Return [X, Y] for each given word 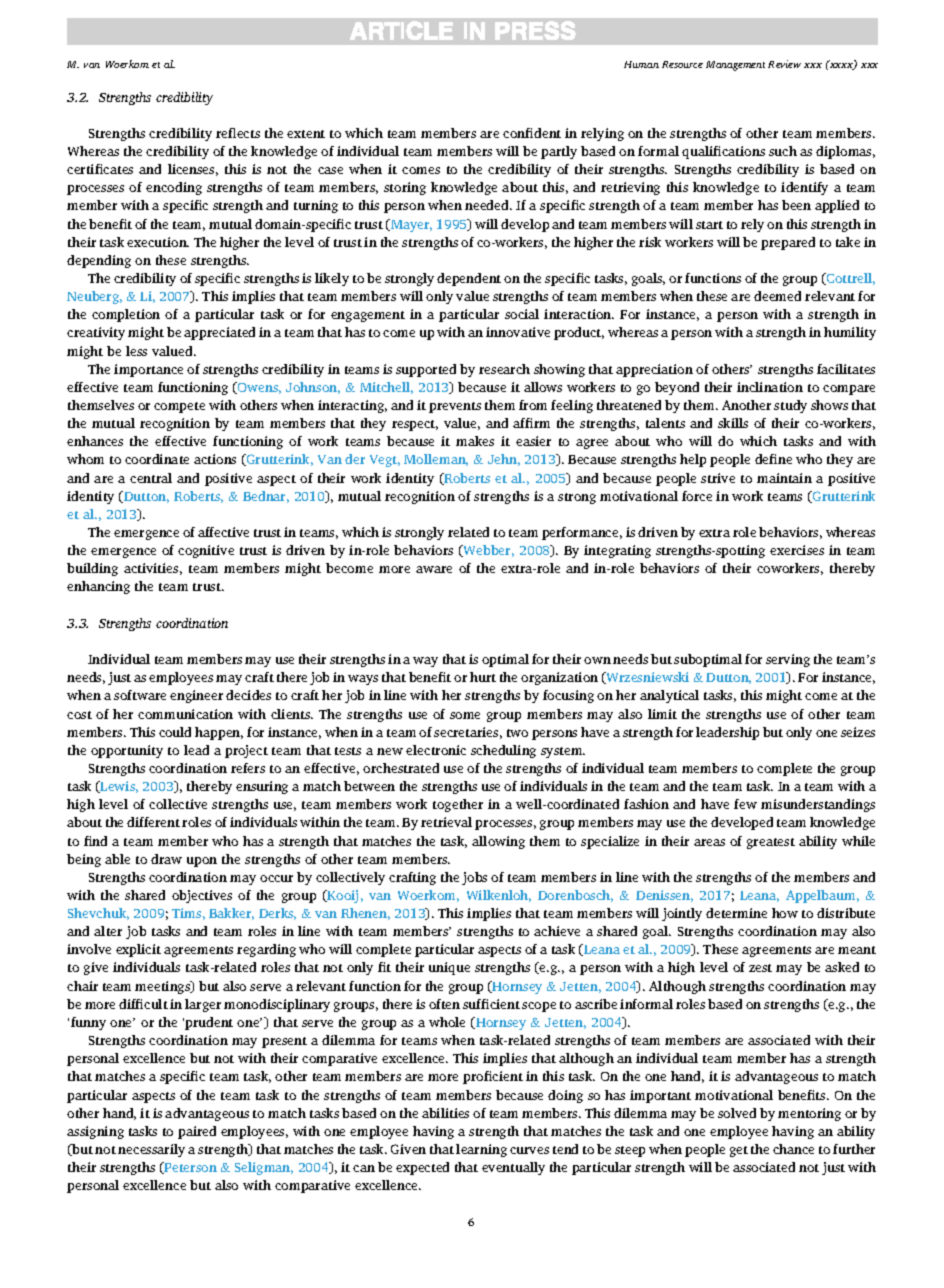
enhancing [98, 587]
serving [788, 660]
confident [532, 133]
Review [784, 64]
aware [434, 569]
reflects [238, 133]
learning [481, 1150]
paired [197, 1132]
